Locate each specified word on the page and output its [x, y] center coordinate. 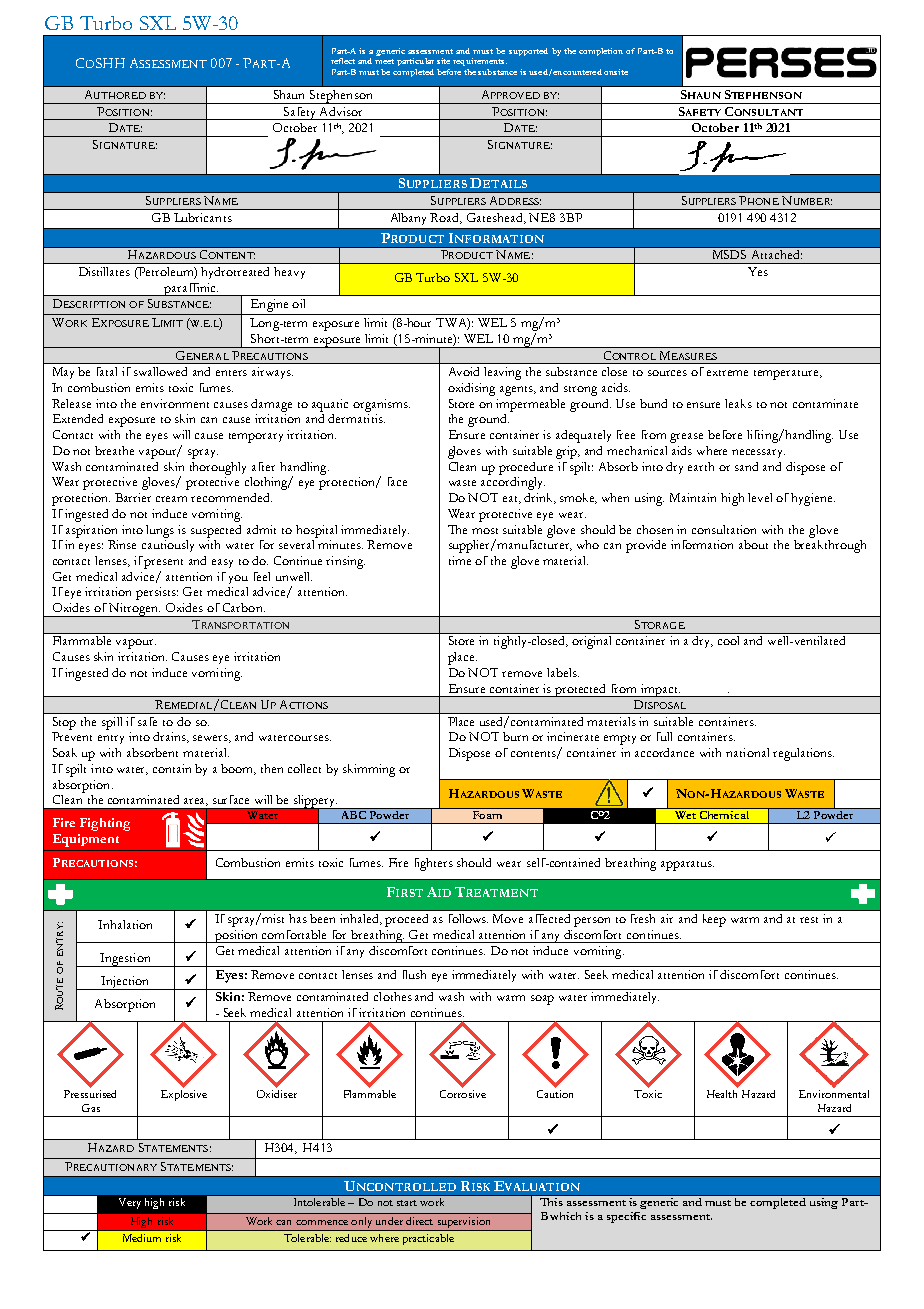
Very [130, 1203]
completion [601, 52]
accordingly [513, 483]
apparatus [687, 866]
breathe [114, 450]
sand [746, 466]
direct [419, 1221]
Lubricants [203, 217]
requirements [480, 62]
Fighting [105, 824]
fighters [434, 864]
